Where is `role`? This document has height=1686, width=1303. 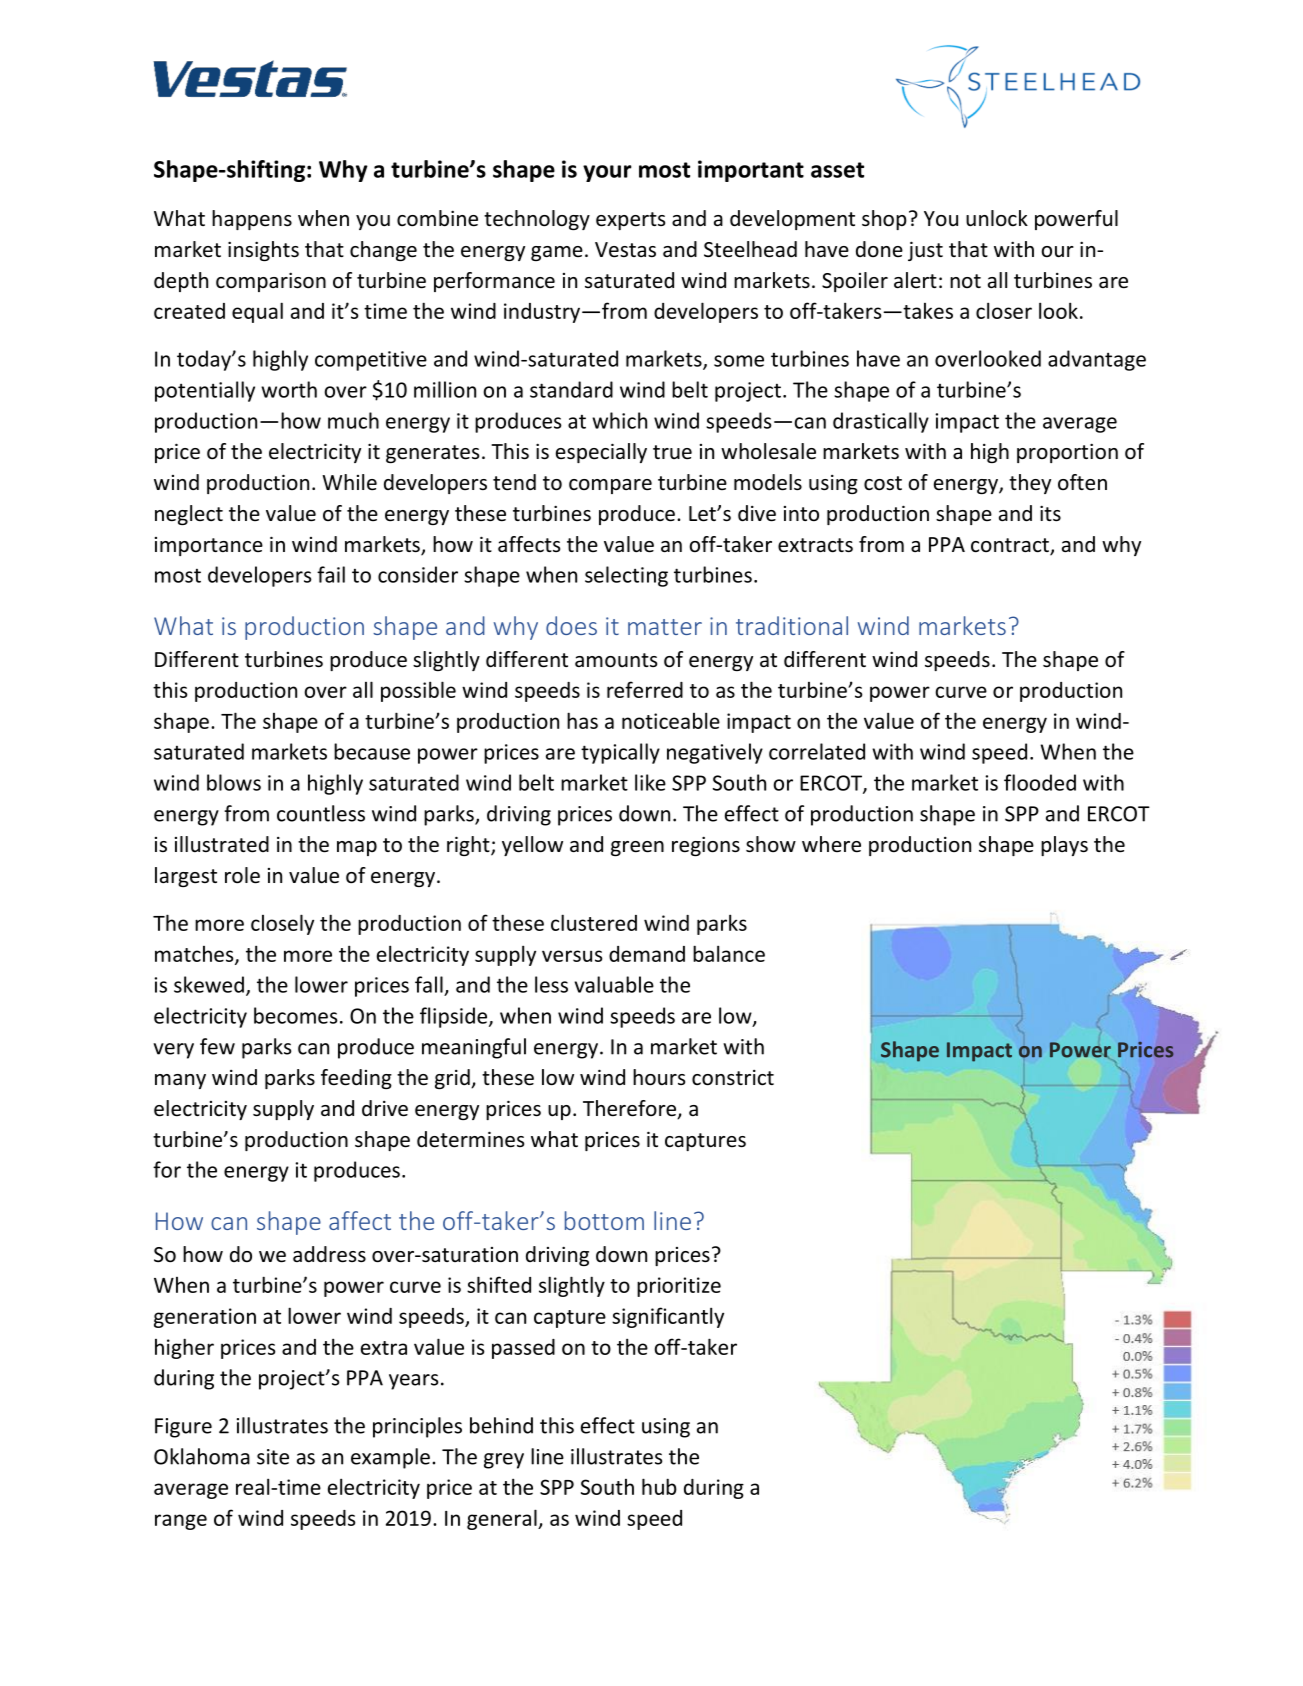
role is located at coordinates (242, 875).
